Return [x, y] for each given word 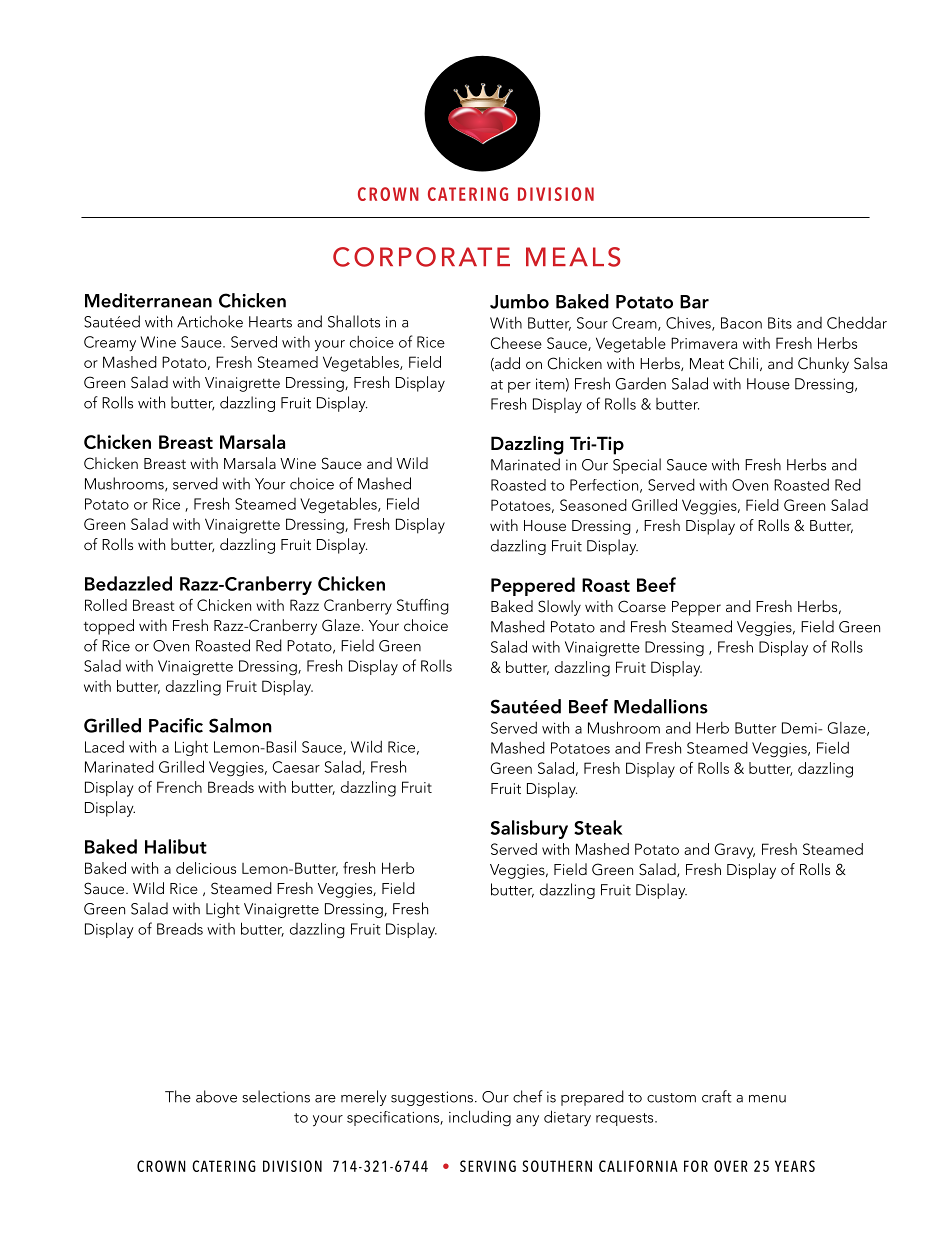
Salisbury [529, 829]
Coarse [642, 606]
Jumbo [519, 301]
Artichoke [210, 321]
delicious [206, 868]
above [216, 1096]
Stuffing [423, 607]
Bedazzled [128, 583]
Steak [598, 827]
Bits [780, 323]
